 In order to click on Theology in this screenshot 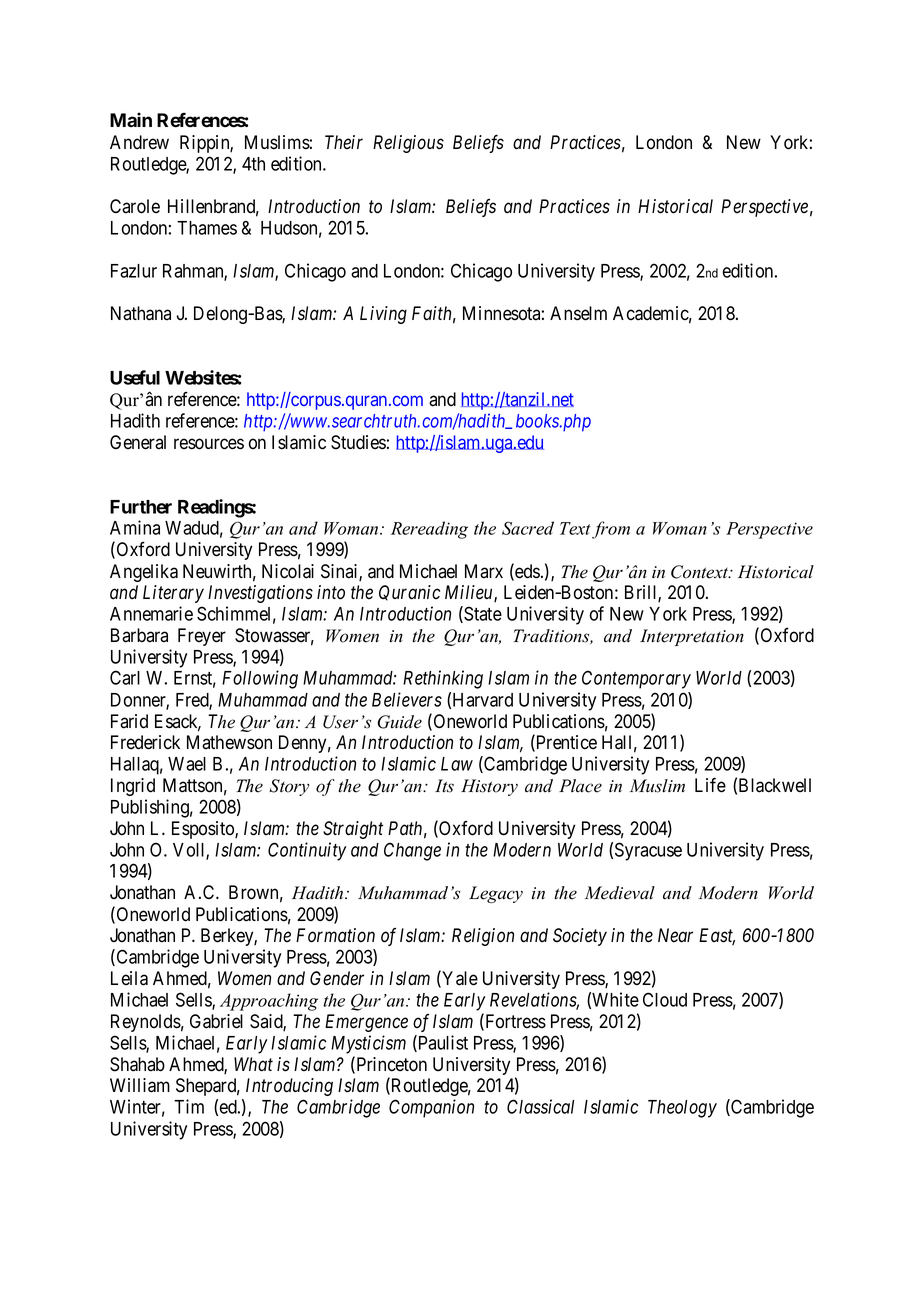, I will do `click(682, 1109)`.
